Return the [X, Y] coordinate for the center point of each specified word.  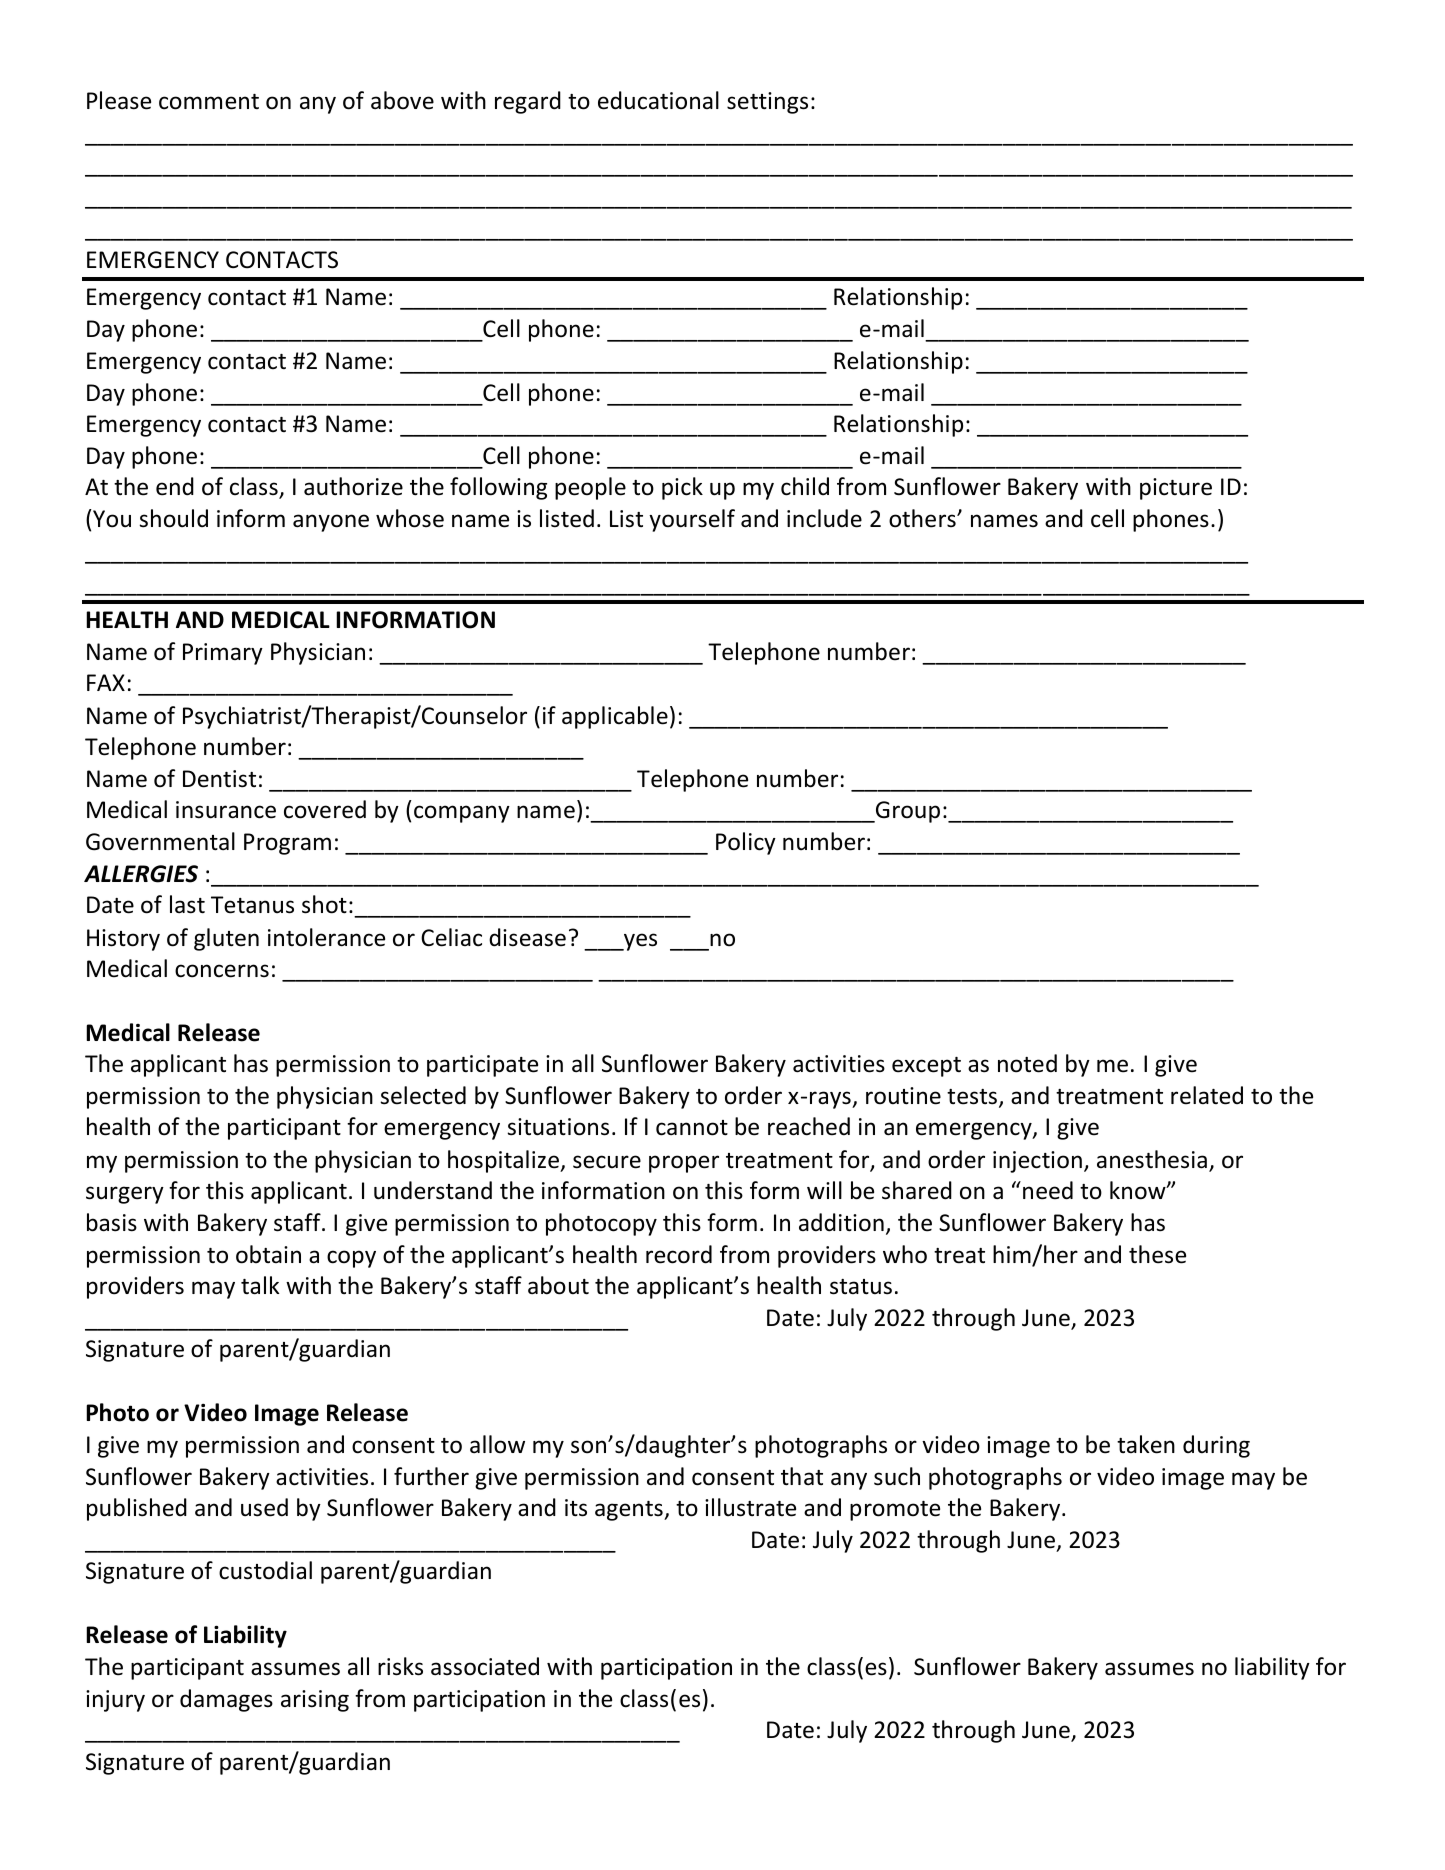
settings [767, 103]
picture [1176, 489]
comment [209, 102]
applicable [615, 717]
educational [658, 100]
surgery [125, 1195]
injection [1037, 1162]
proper [684, 1164]
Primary [223, 654]
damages [226, 1700]
